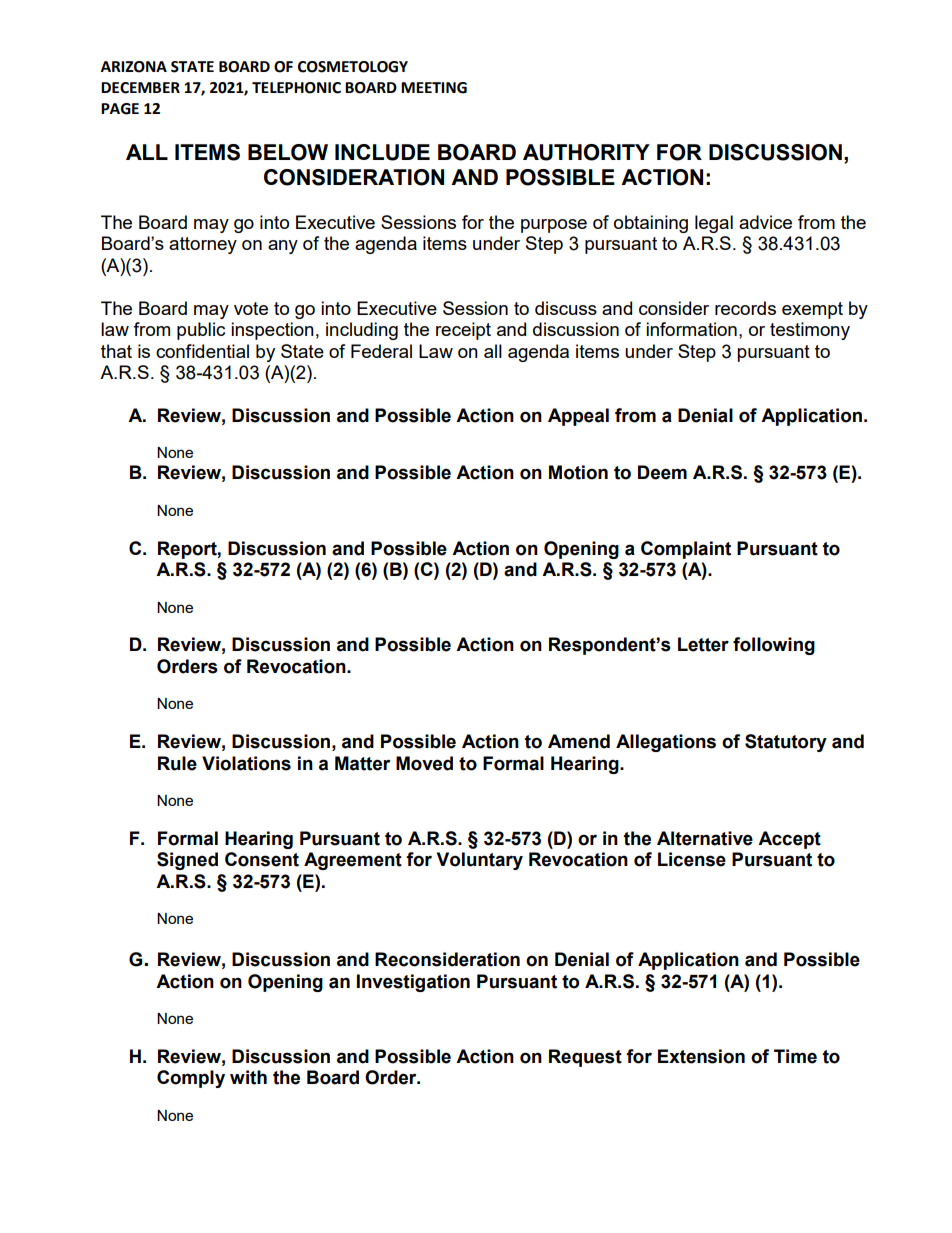 This screenshot has height=1233, width=952. I want to click on MEETING, so click(434, 88).
